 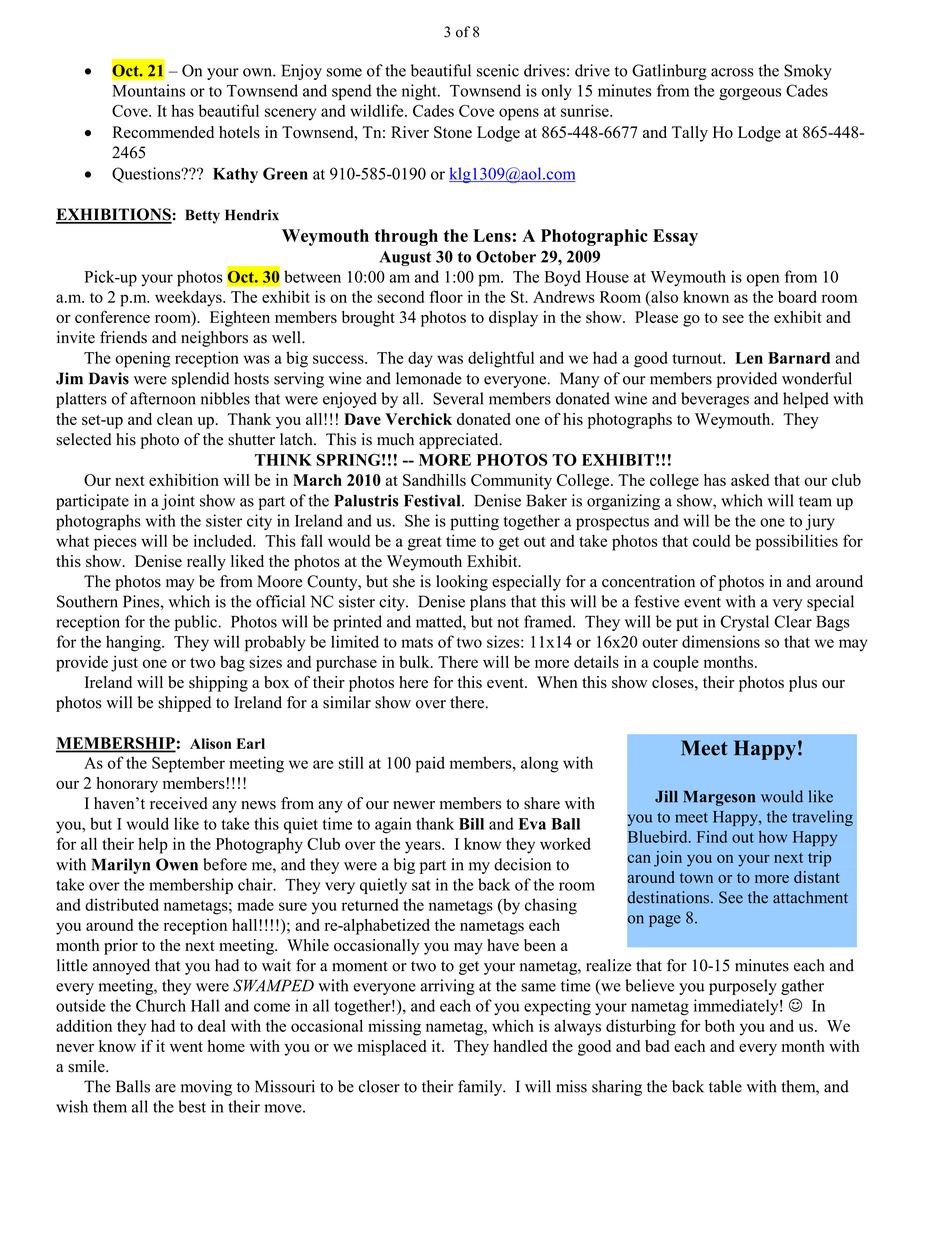 I want to click on appreciated, so click(x=460, y=441).
